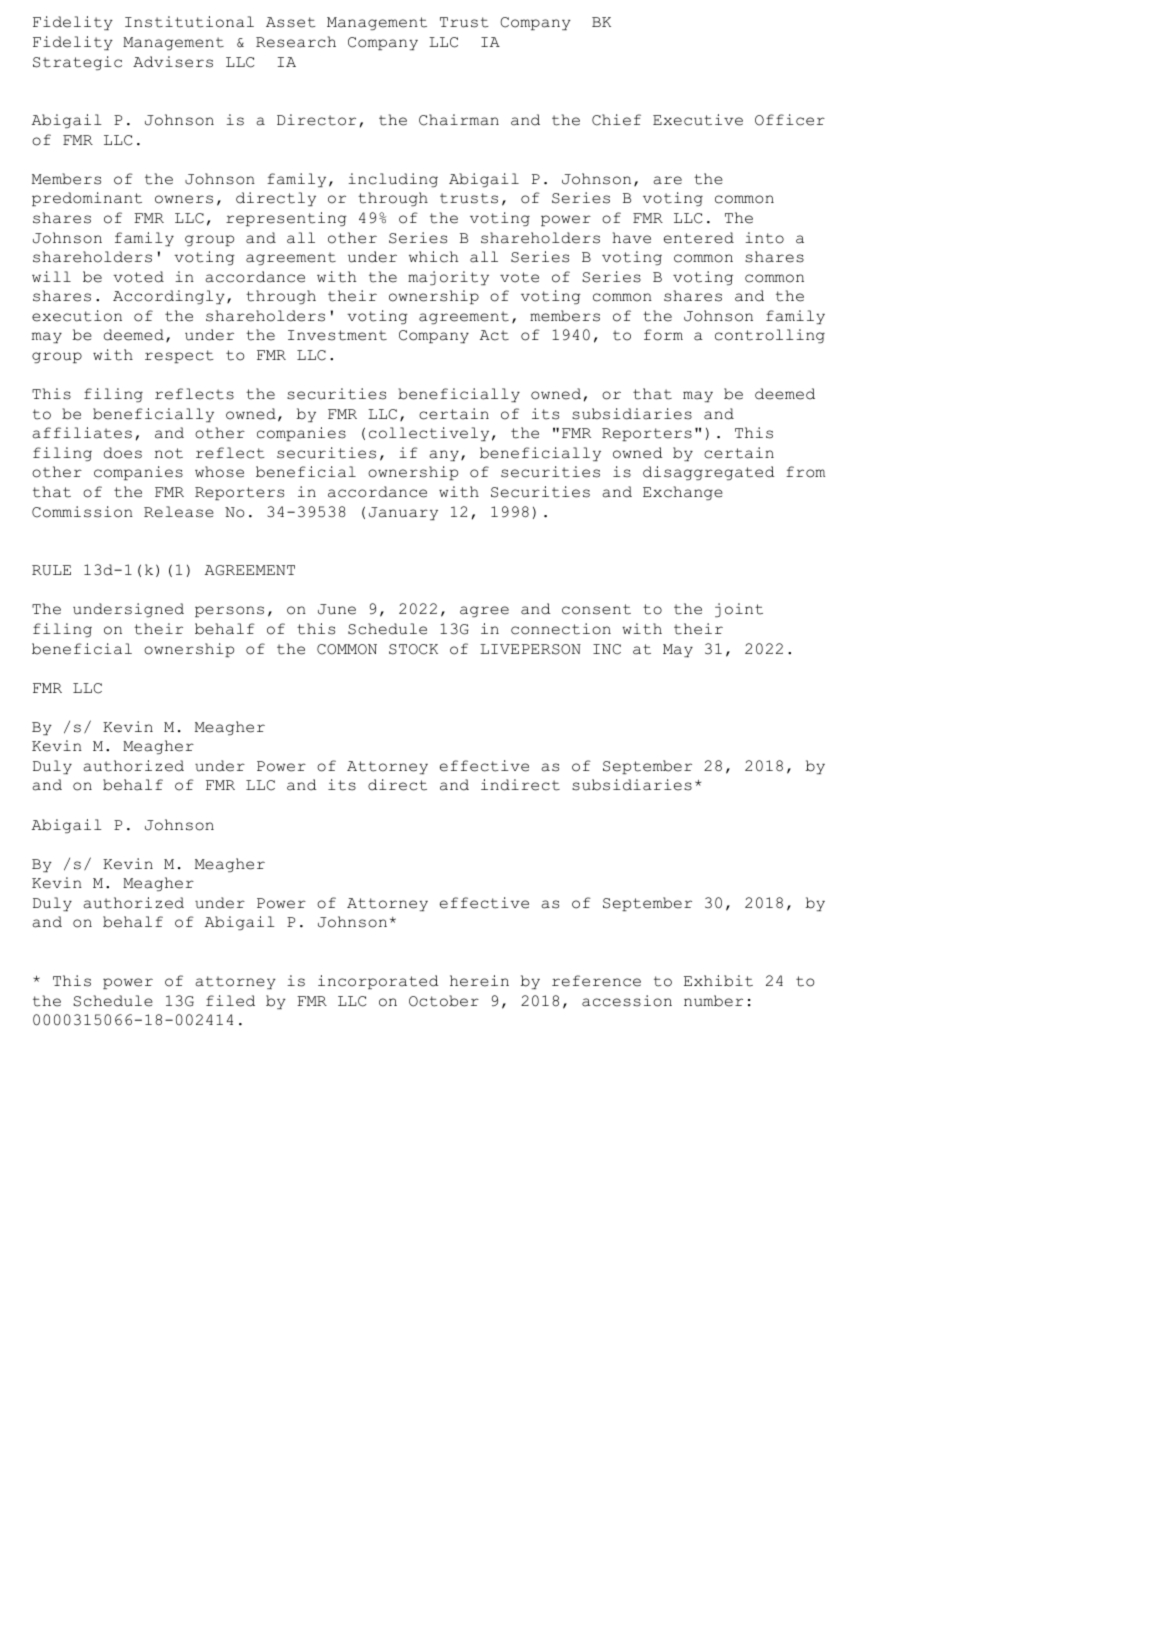 The height and width of the document is (1627, 1150). Describe the element at coordinates (683, 493) in the document. I see `Exchange` at that location.
